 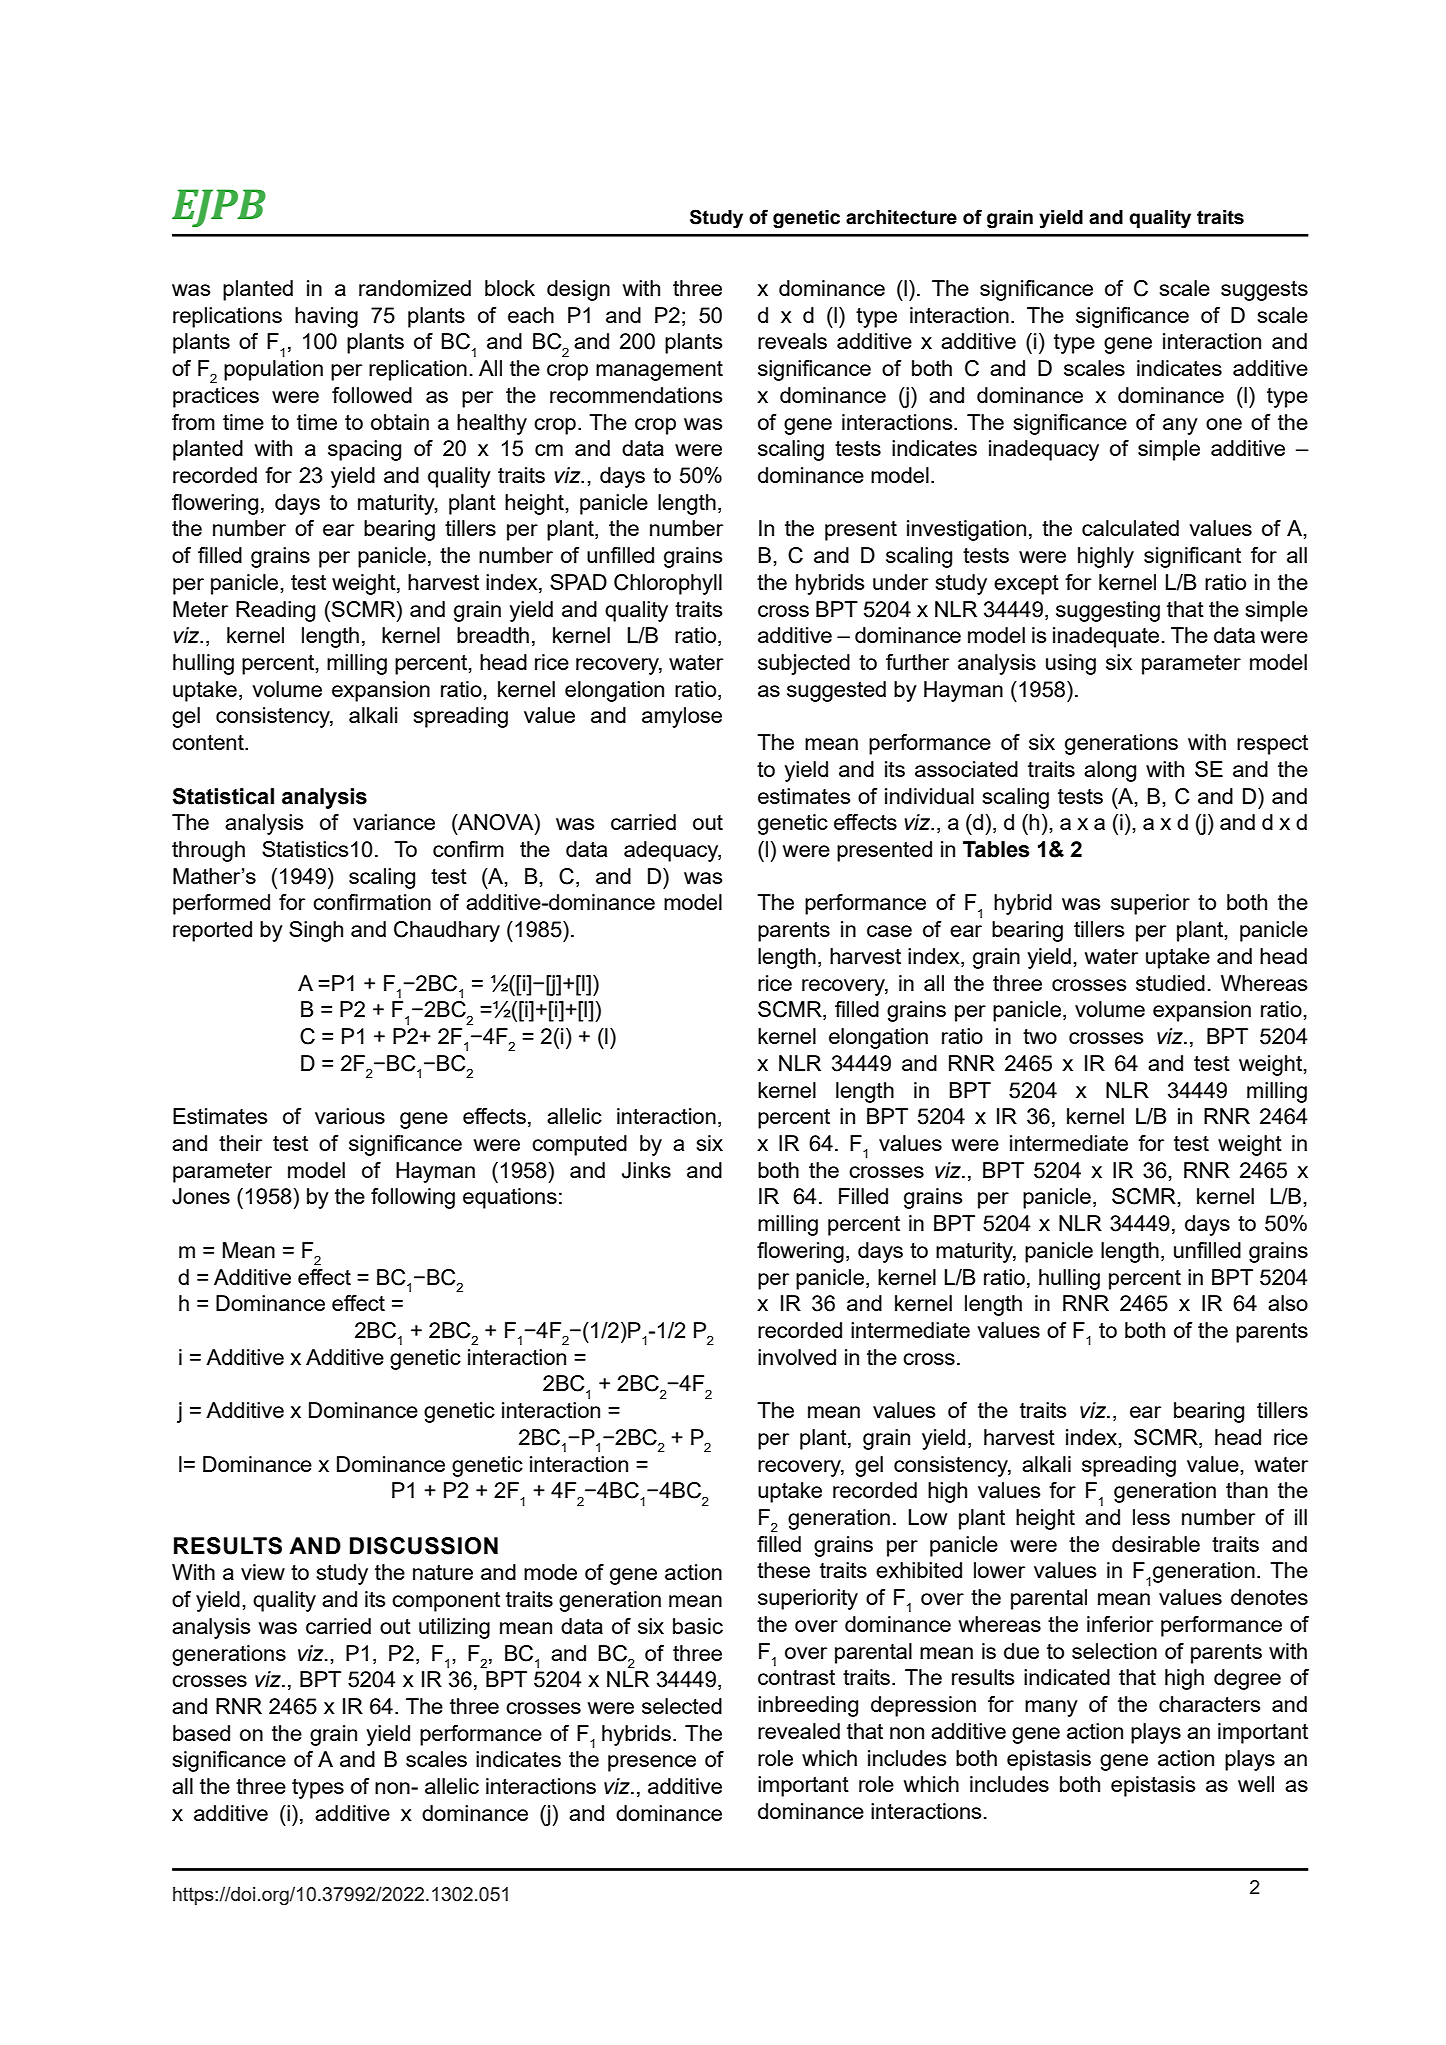 What do you see at coordinates (1288, 1303) in the screenshot?
I see `also` at bounding box center [1288, 1303].
